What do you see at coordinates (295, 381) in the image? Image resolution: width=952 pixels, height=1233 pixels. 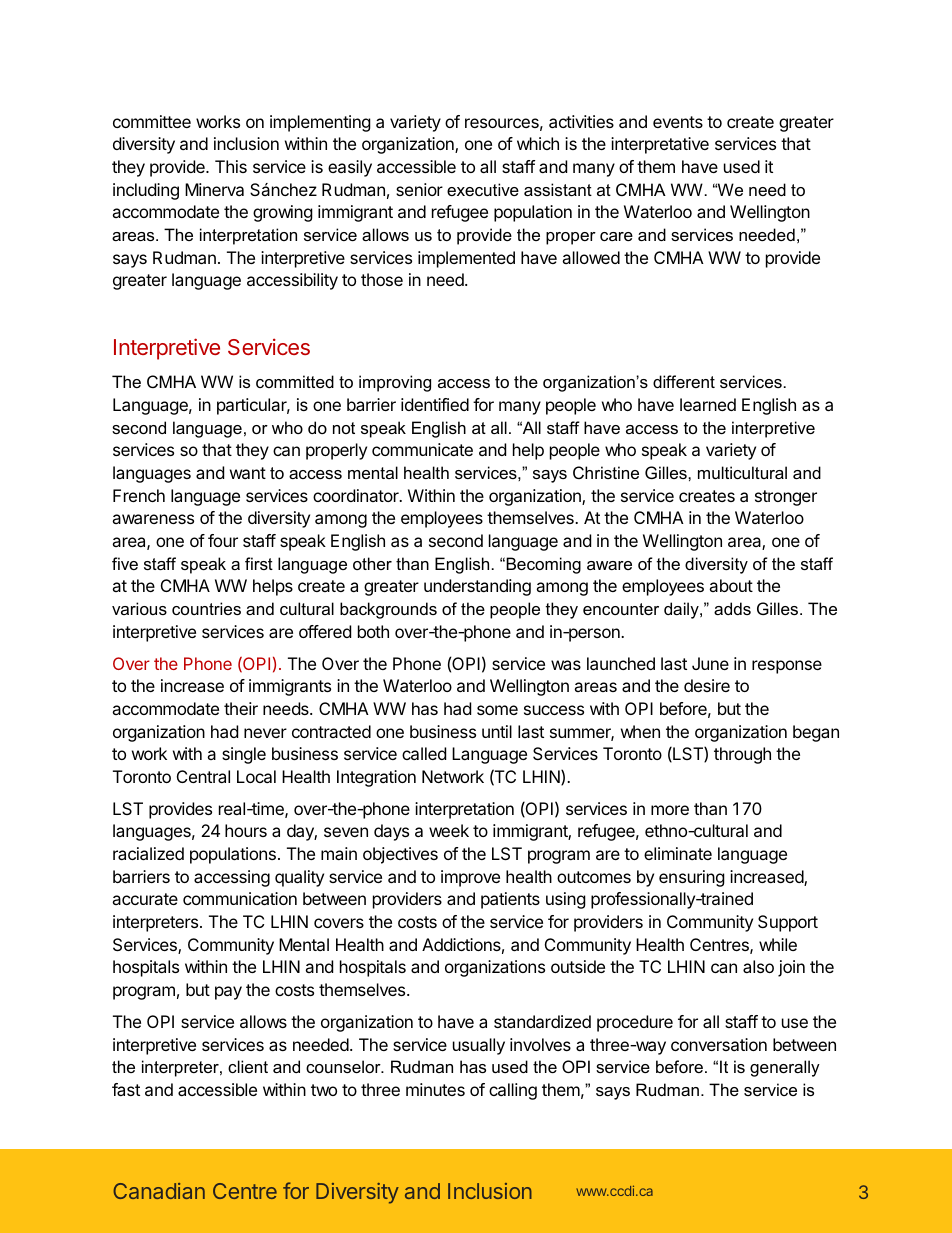 I see `committed` at bounding box center [295, 381].
